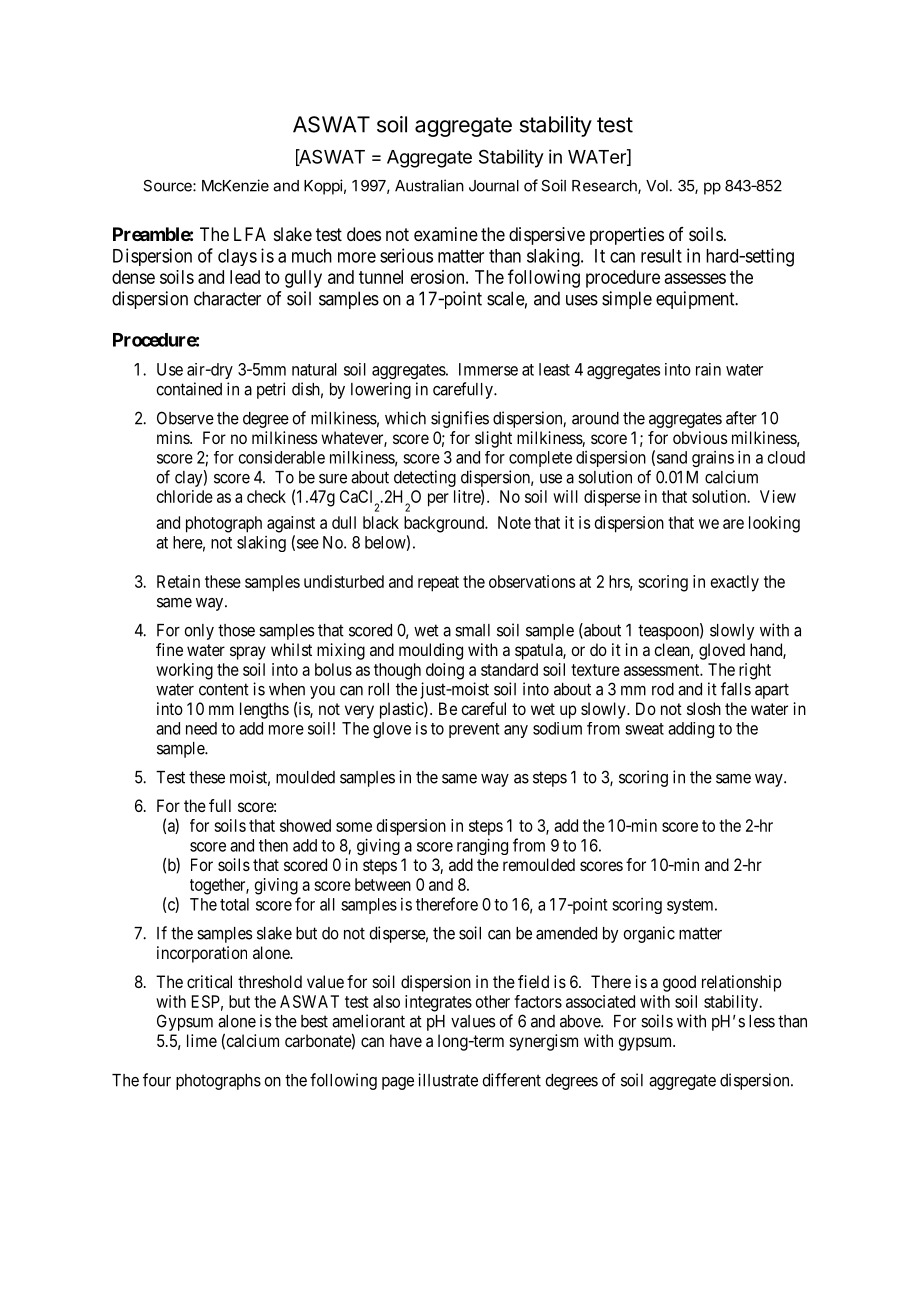 The width and height of the screenshot is (924, 1308). Describe the element at coordinates (201, 728) in the screenshot. I see `need` at that location.
